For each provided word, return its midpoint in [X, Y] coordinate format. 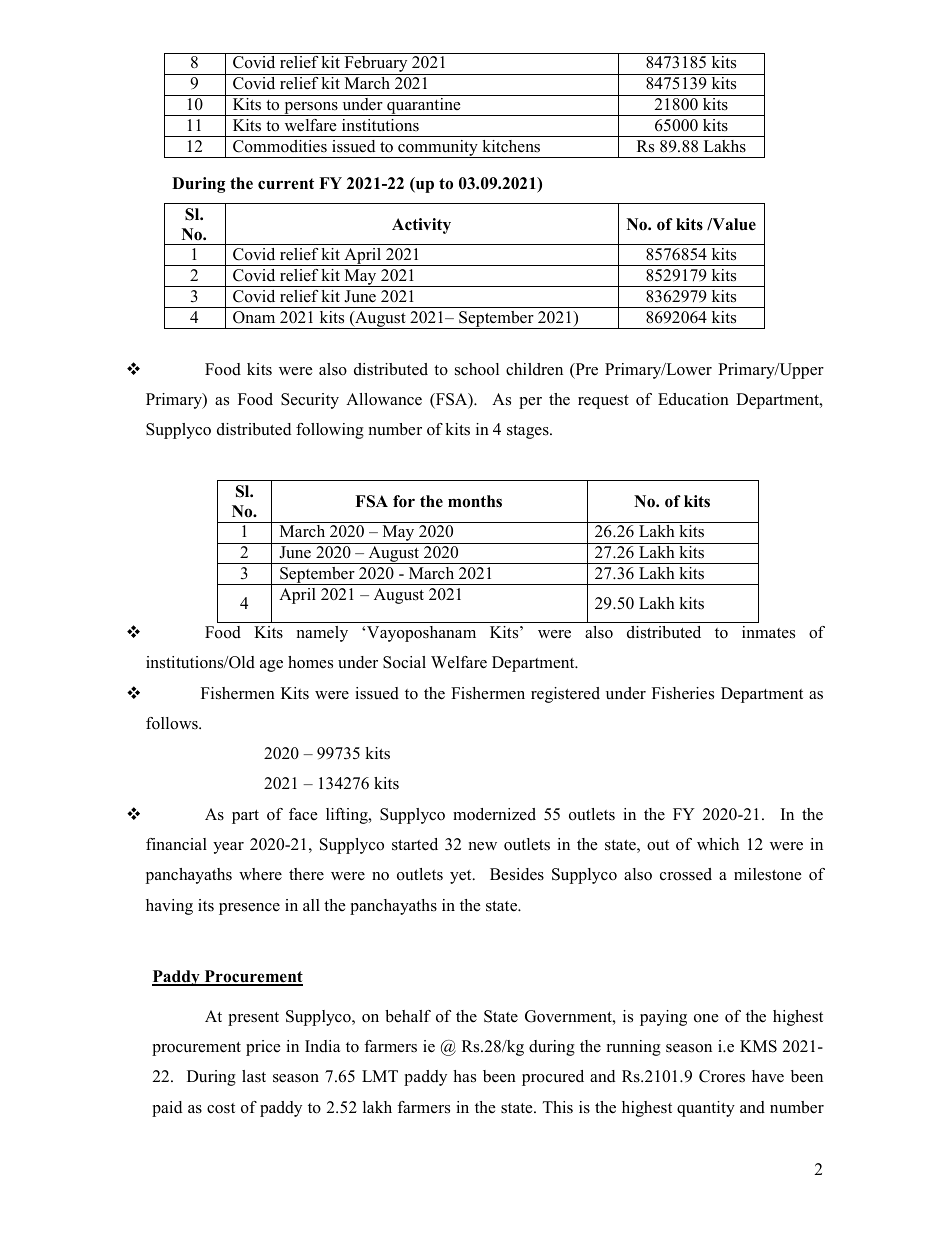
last [254, 1076]
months [475, 501]
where [260, 874]
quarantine [424, 107]
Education [693, 399]
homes [310, 662]
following [330, 431]
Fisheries [683, 693]
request [603, 402]
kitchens [511, 146]
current [286, 184]
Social [404, 662]
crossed [686, 874]
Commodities [280, 146]
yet [462, 877]
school [477, 369]
